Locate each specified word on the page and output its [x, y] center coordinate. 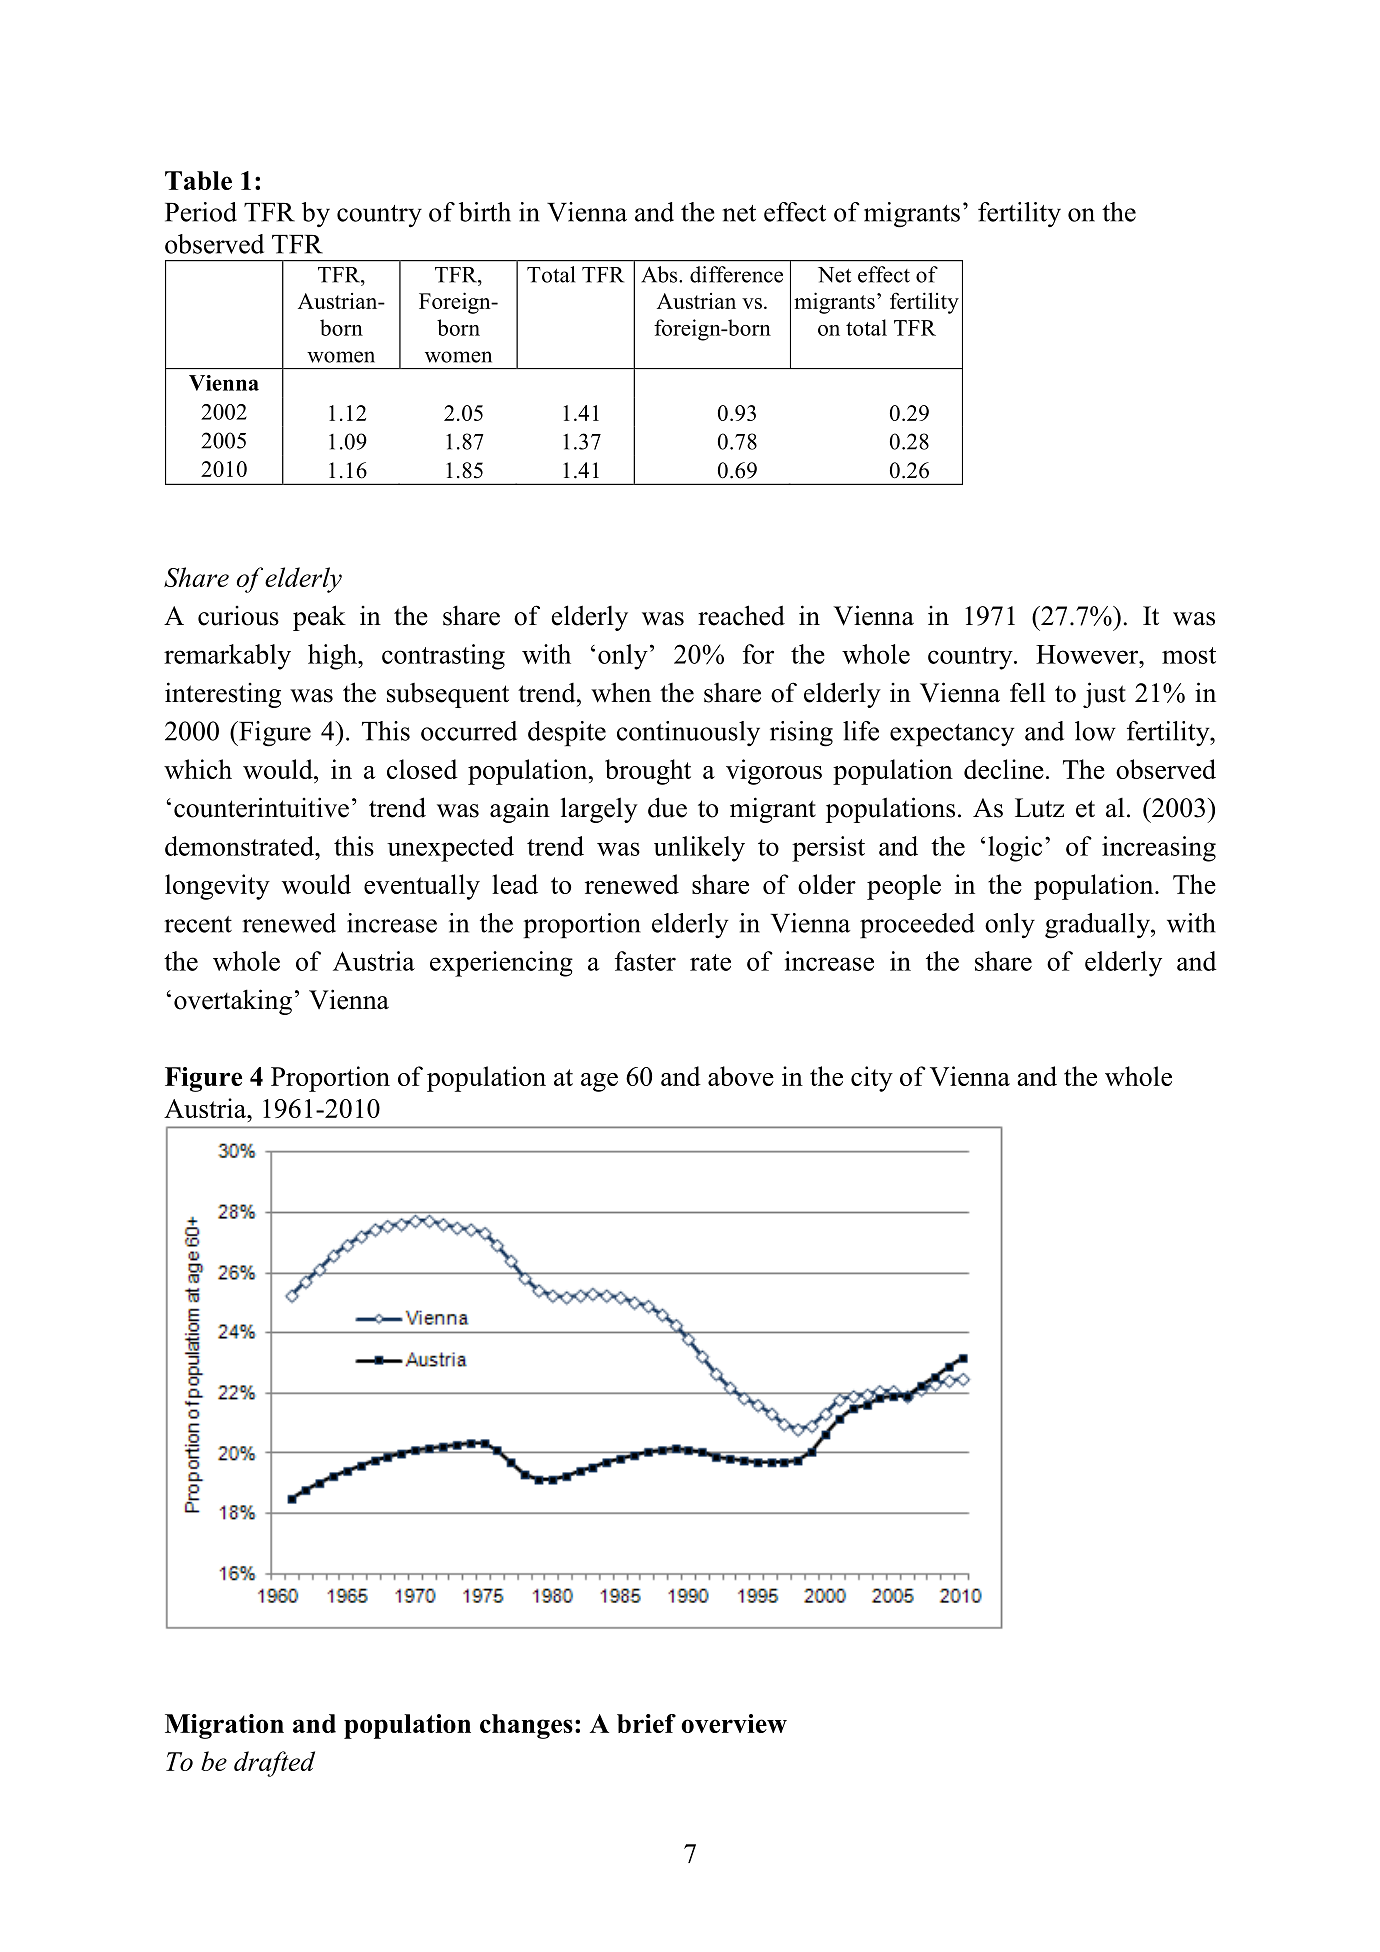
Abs [660, 274]
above [741, 1076]
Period [201, 212]
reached [741, 615]
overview [734, 1723]
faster [645, 961]
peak [319, 618]
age [599, 1082]
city [872, 1079]
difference [736, 274]
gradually [1098, 926]
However [1088, 654]
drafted [274, 1764]
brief [646, 1723]
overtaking [233, 1002]
